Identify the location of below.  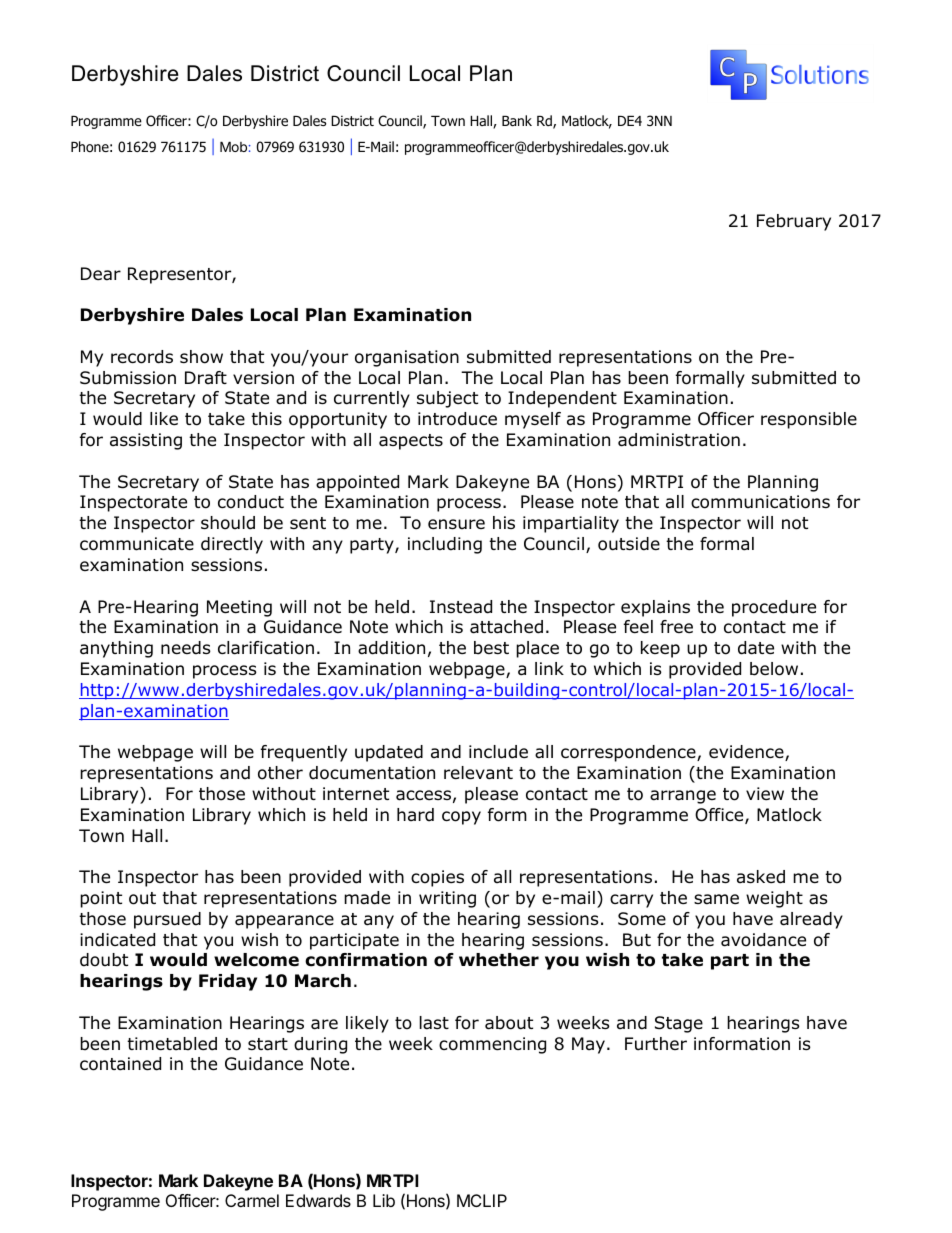
(774, 669).
